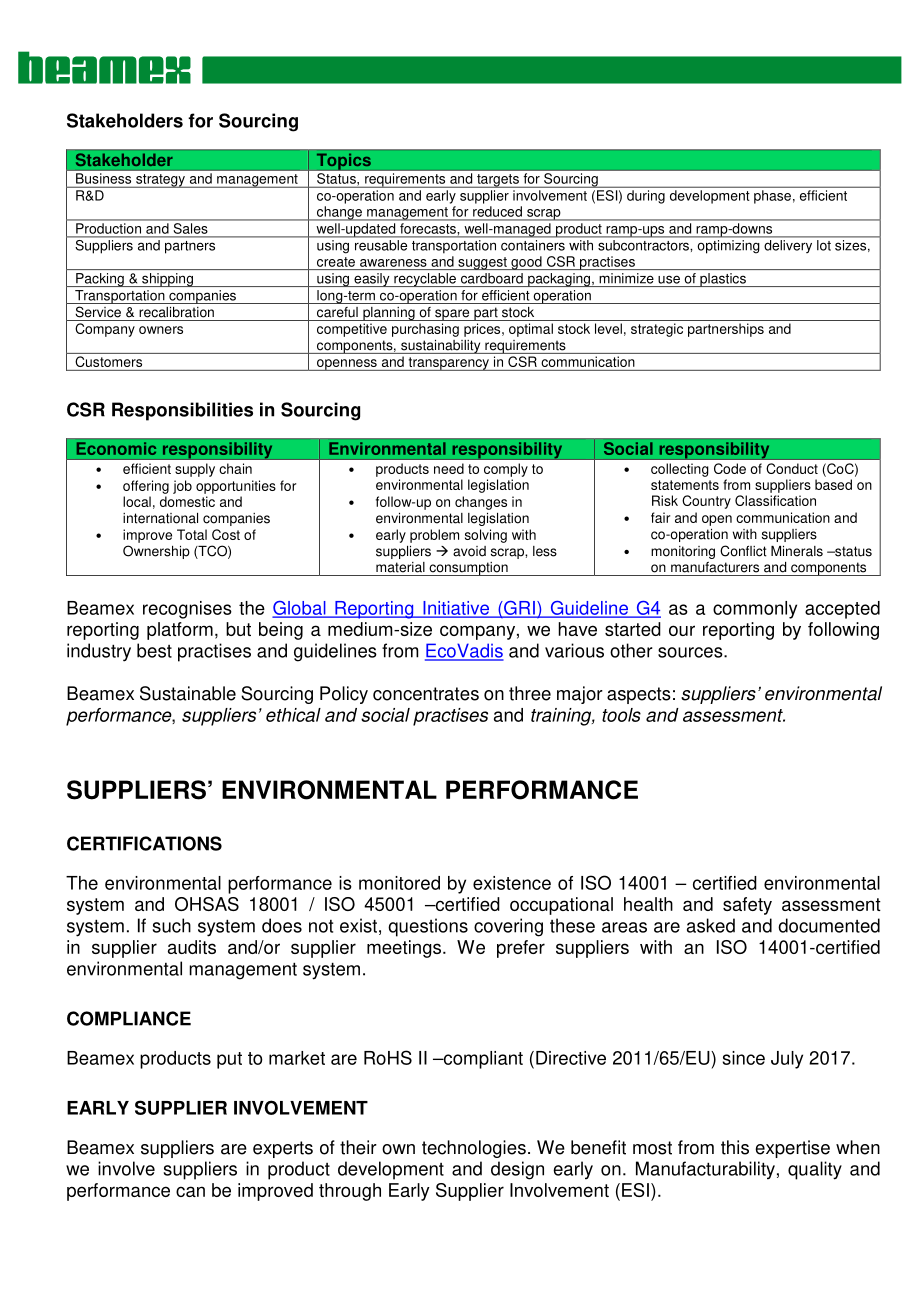 This page has height=1308, width=924. I want to click on Sustainable, so click(188, 693).
